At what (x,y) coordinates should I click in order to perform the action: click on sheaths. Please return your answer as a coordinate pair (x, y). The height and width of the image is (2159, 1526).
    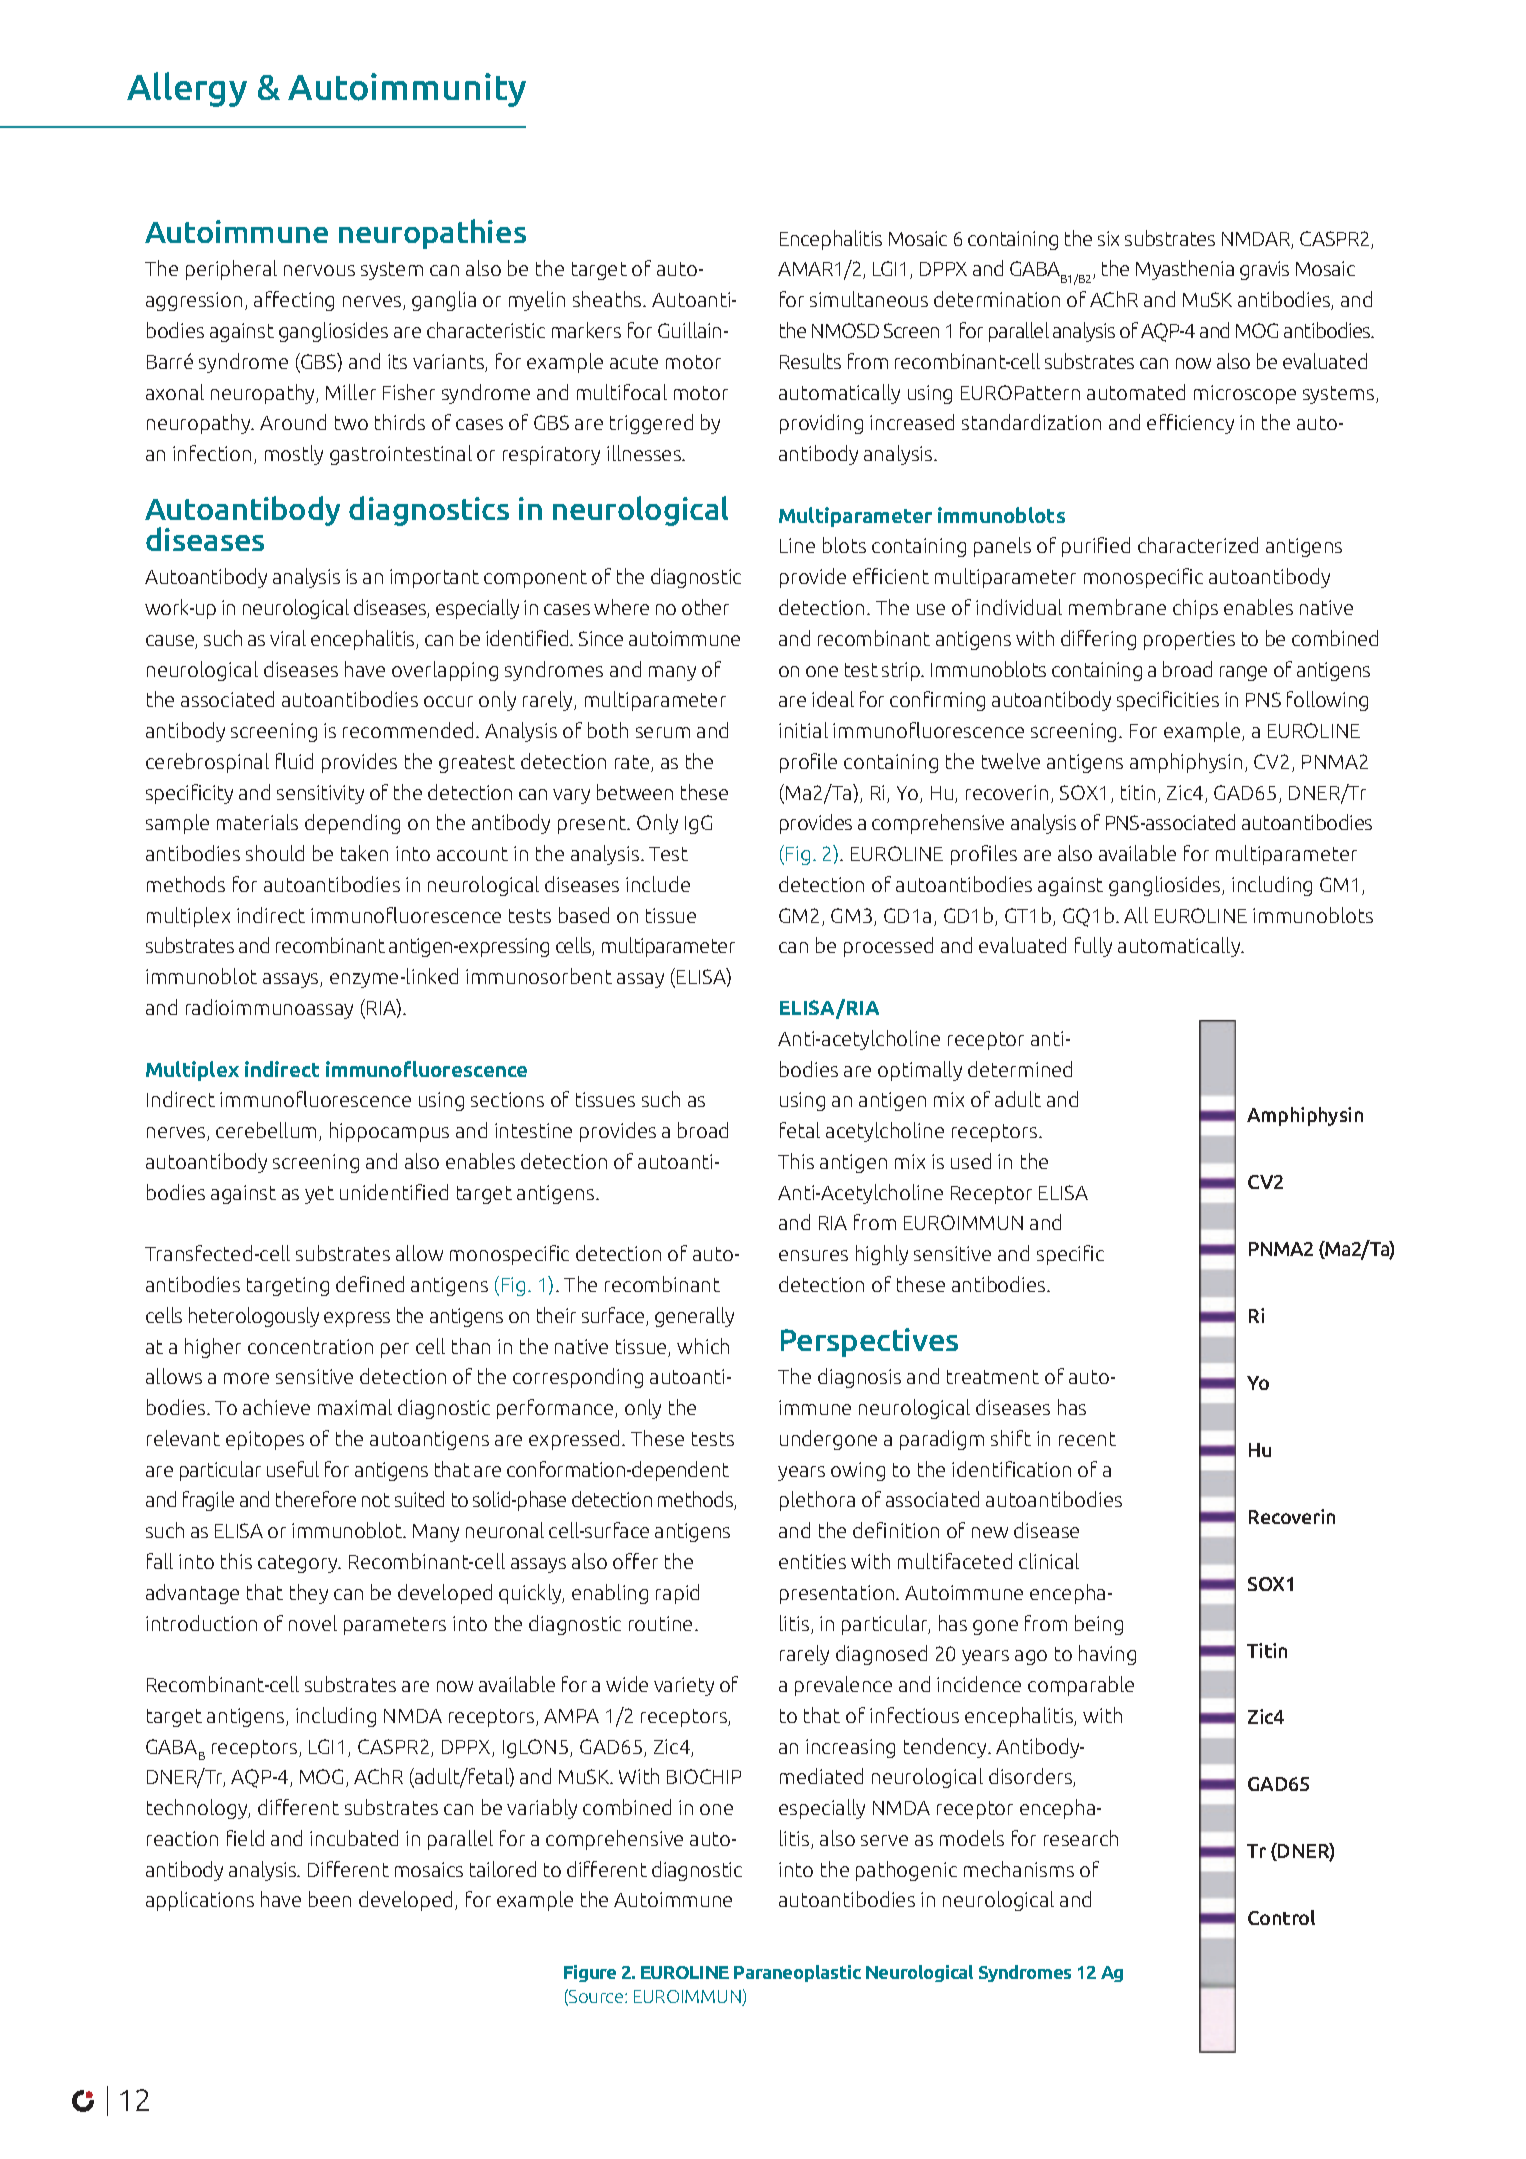
    Looking at the image, I should click on (608, 299).
